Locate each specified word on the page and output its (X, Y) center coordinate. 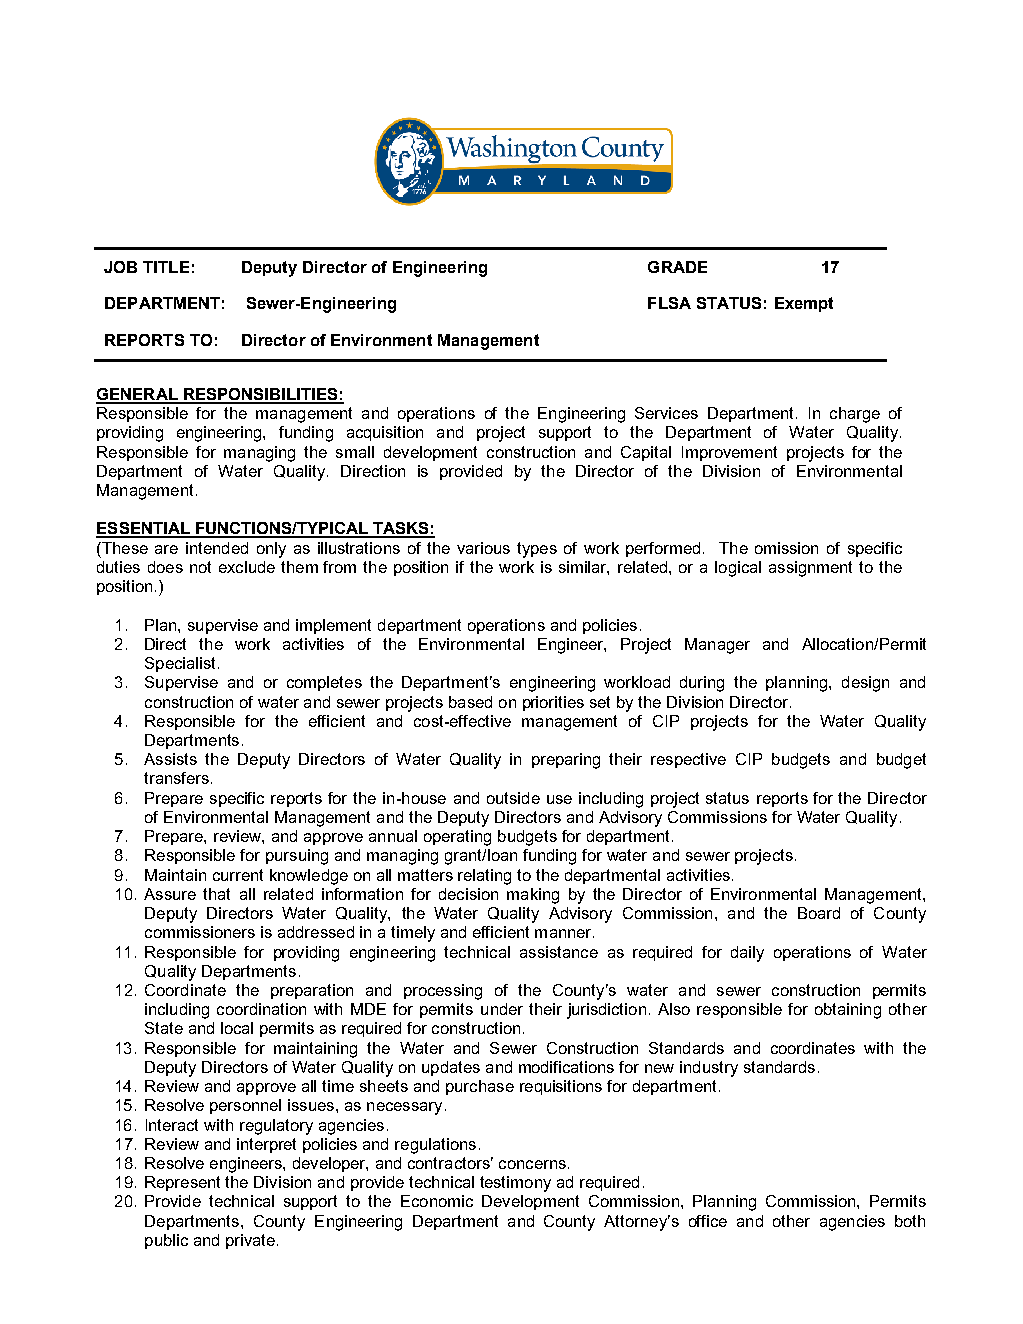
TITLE (166, 267)
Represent (182, 1183)
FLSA (669, 303)
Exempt (804, 304)
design (865, 684)
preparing (566, 761)
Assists (170, 759)
